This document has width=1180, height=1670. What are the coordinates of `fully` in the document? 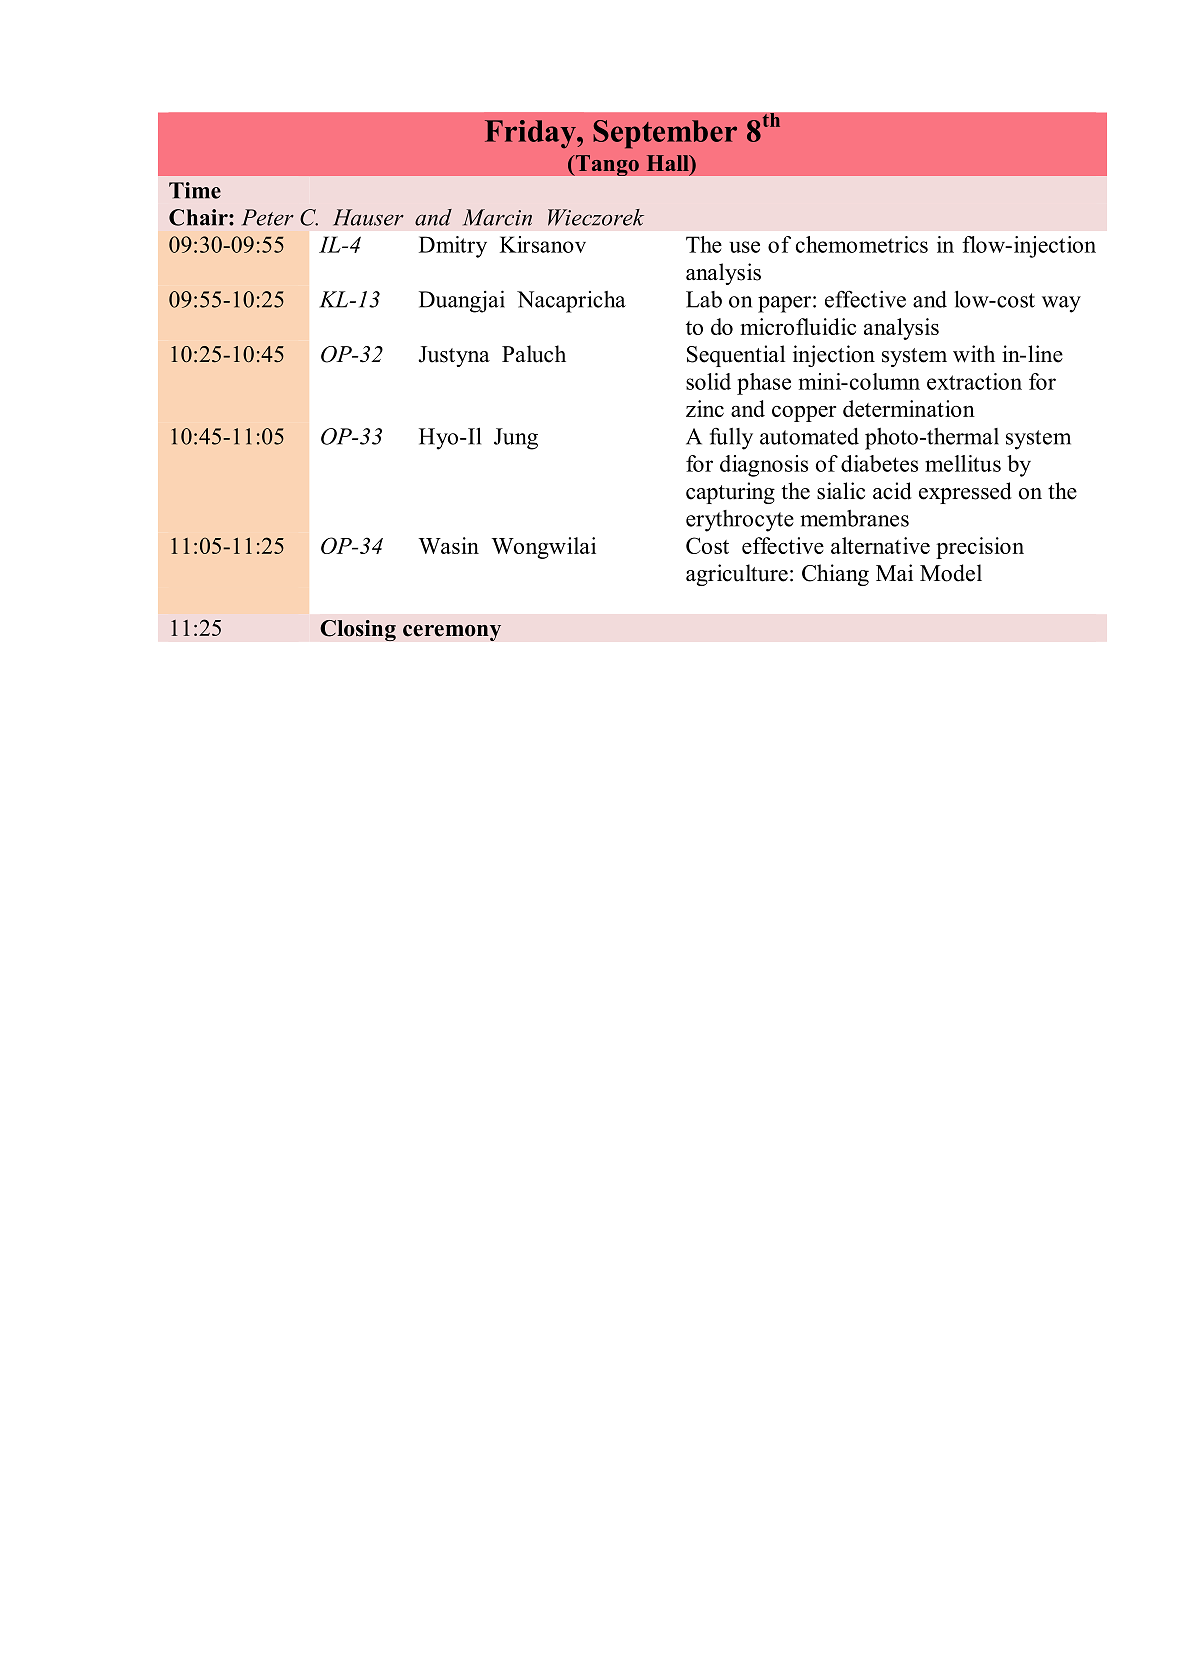 It's located at (731, 439).
